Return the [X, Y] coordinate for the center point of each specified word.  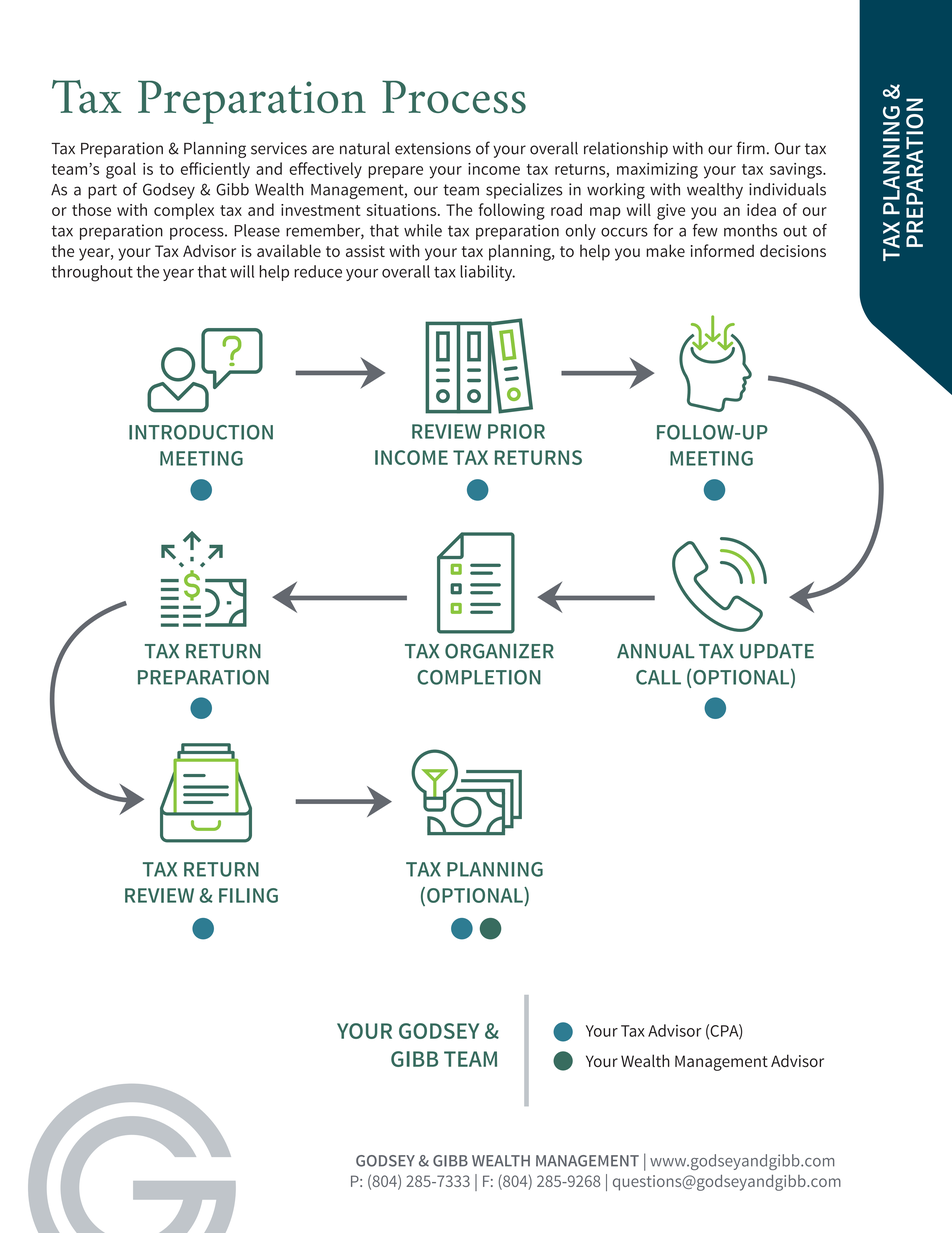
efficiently [215, 170]
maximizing [657, 171]
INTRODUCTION [201, 432]
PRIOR [516, 431]
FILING [248, 895]
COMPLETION [479, 677]
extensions [433, 148]
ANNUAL [656, 651]
